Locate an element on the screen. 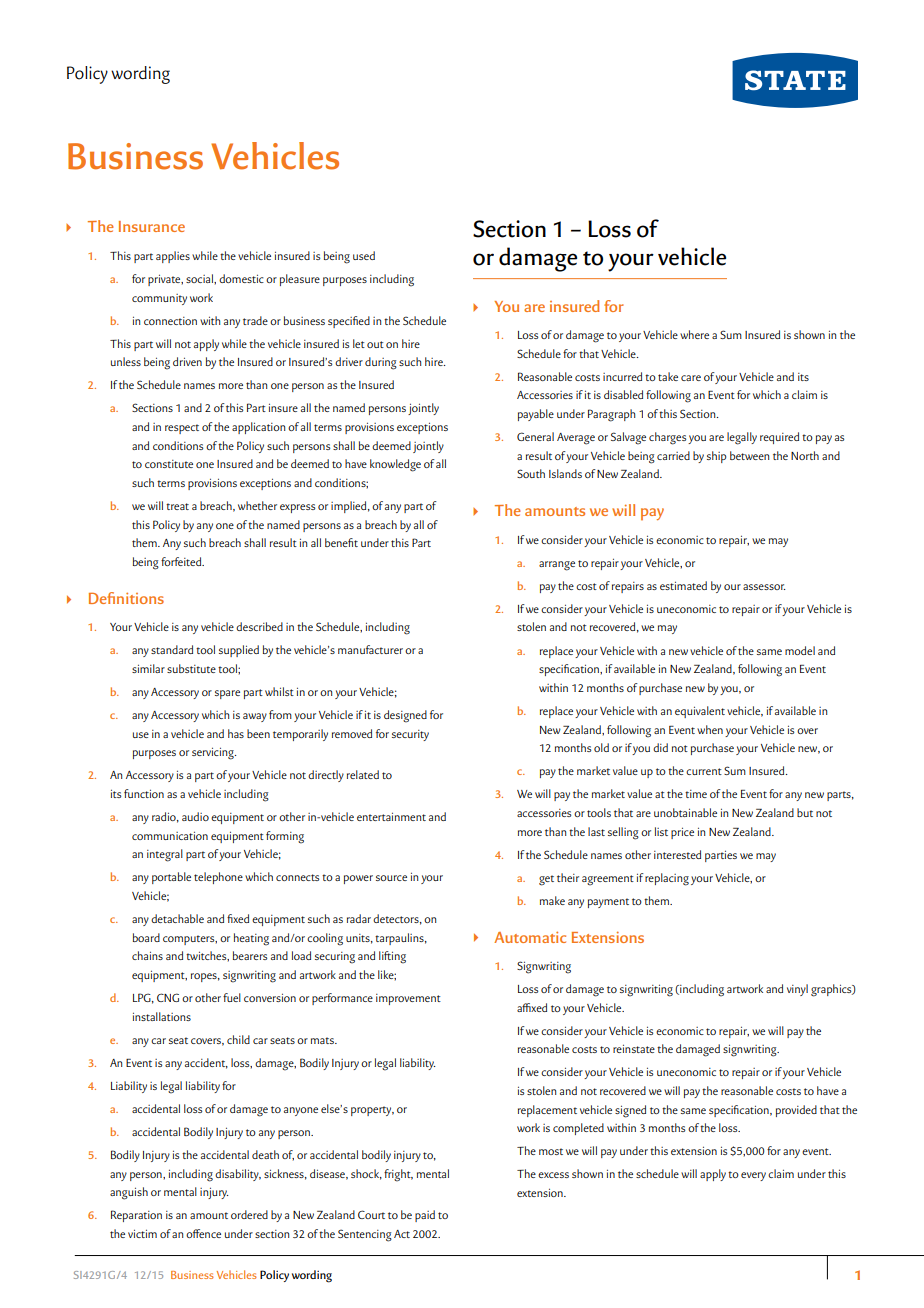  where is located at coordinates (694, 334).
